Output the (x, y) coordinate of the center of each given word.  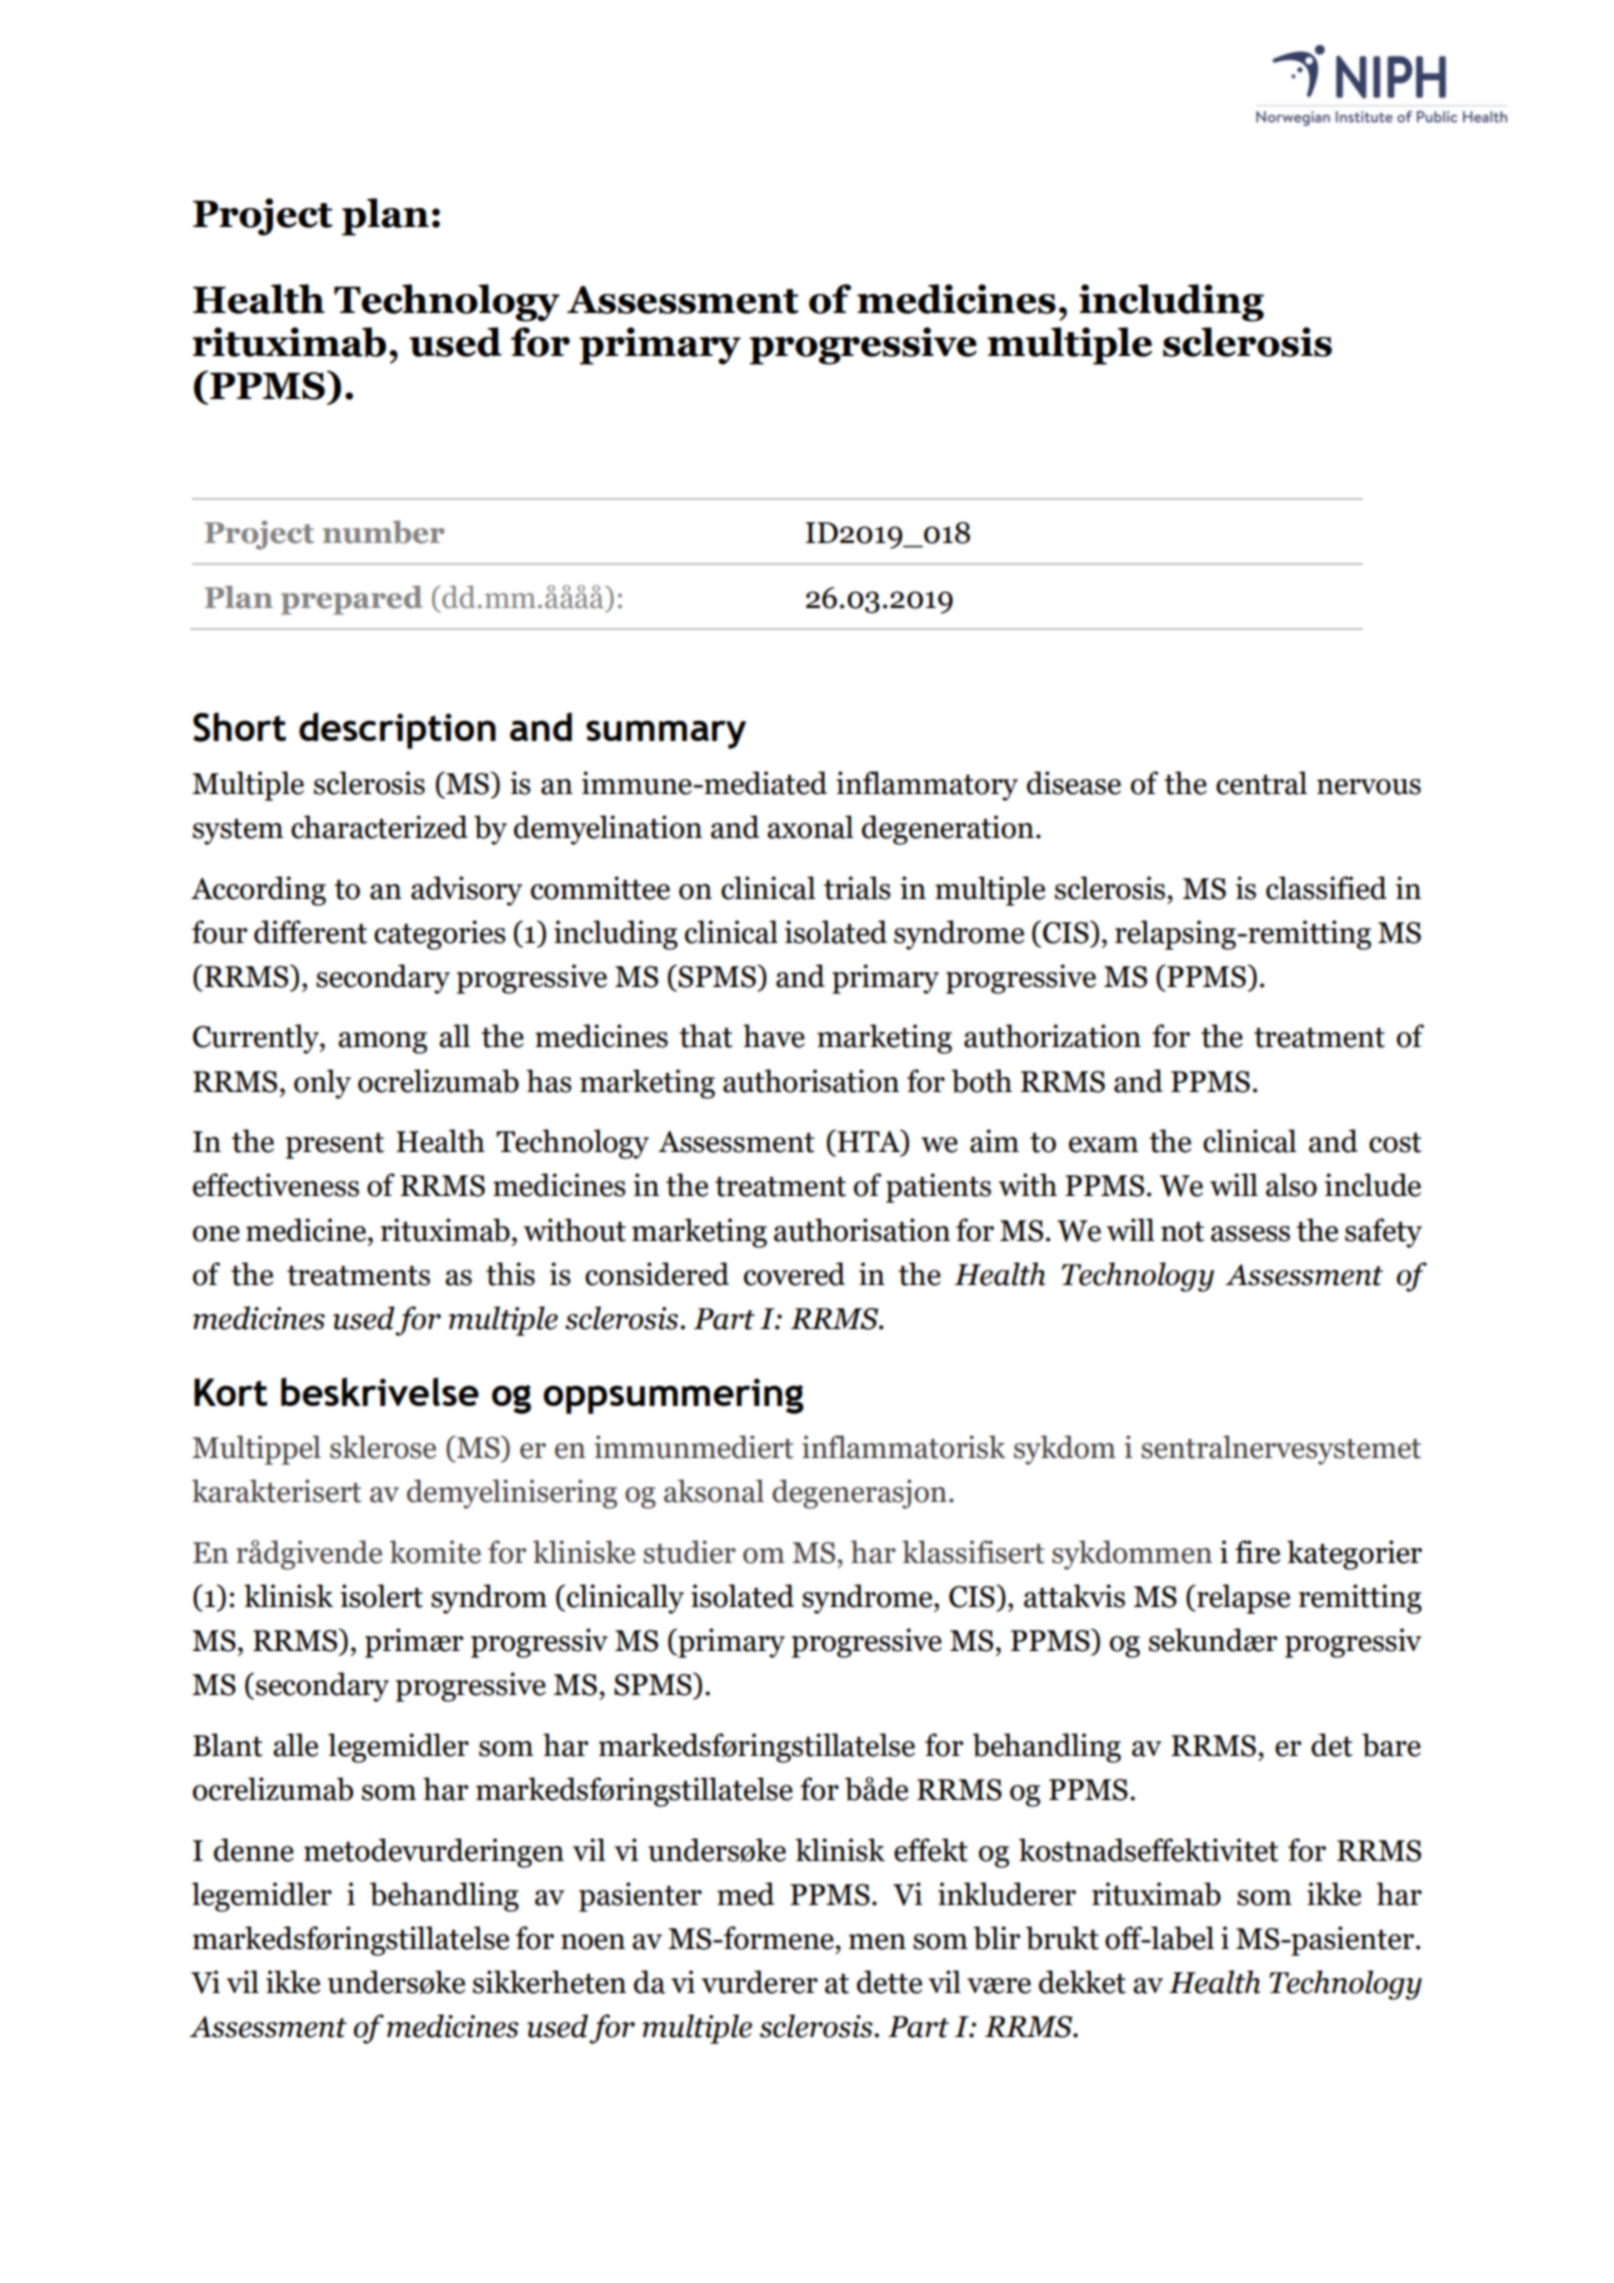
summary (666, 734)
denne (254, 1850)
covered (794, 1274)
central (1261, 783)
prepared (352, 600)
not (1182, 1231)
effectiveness (276, 1185)
